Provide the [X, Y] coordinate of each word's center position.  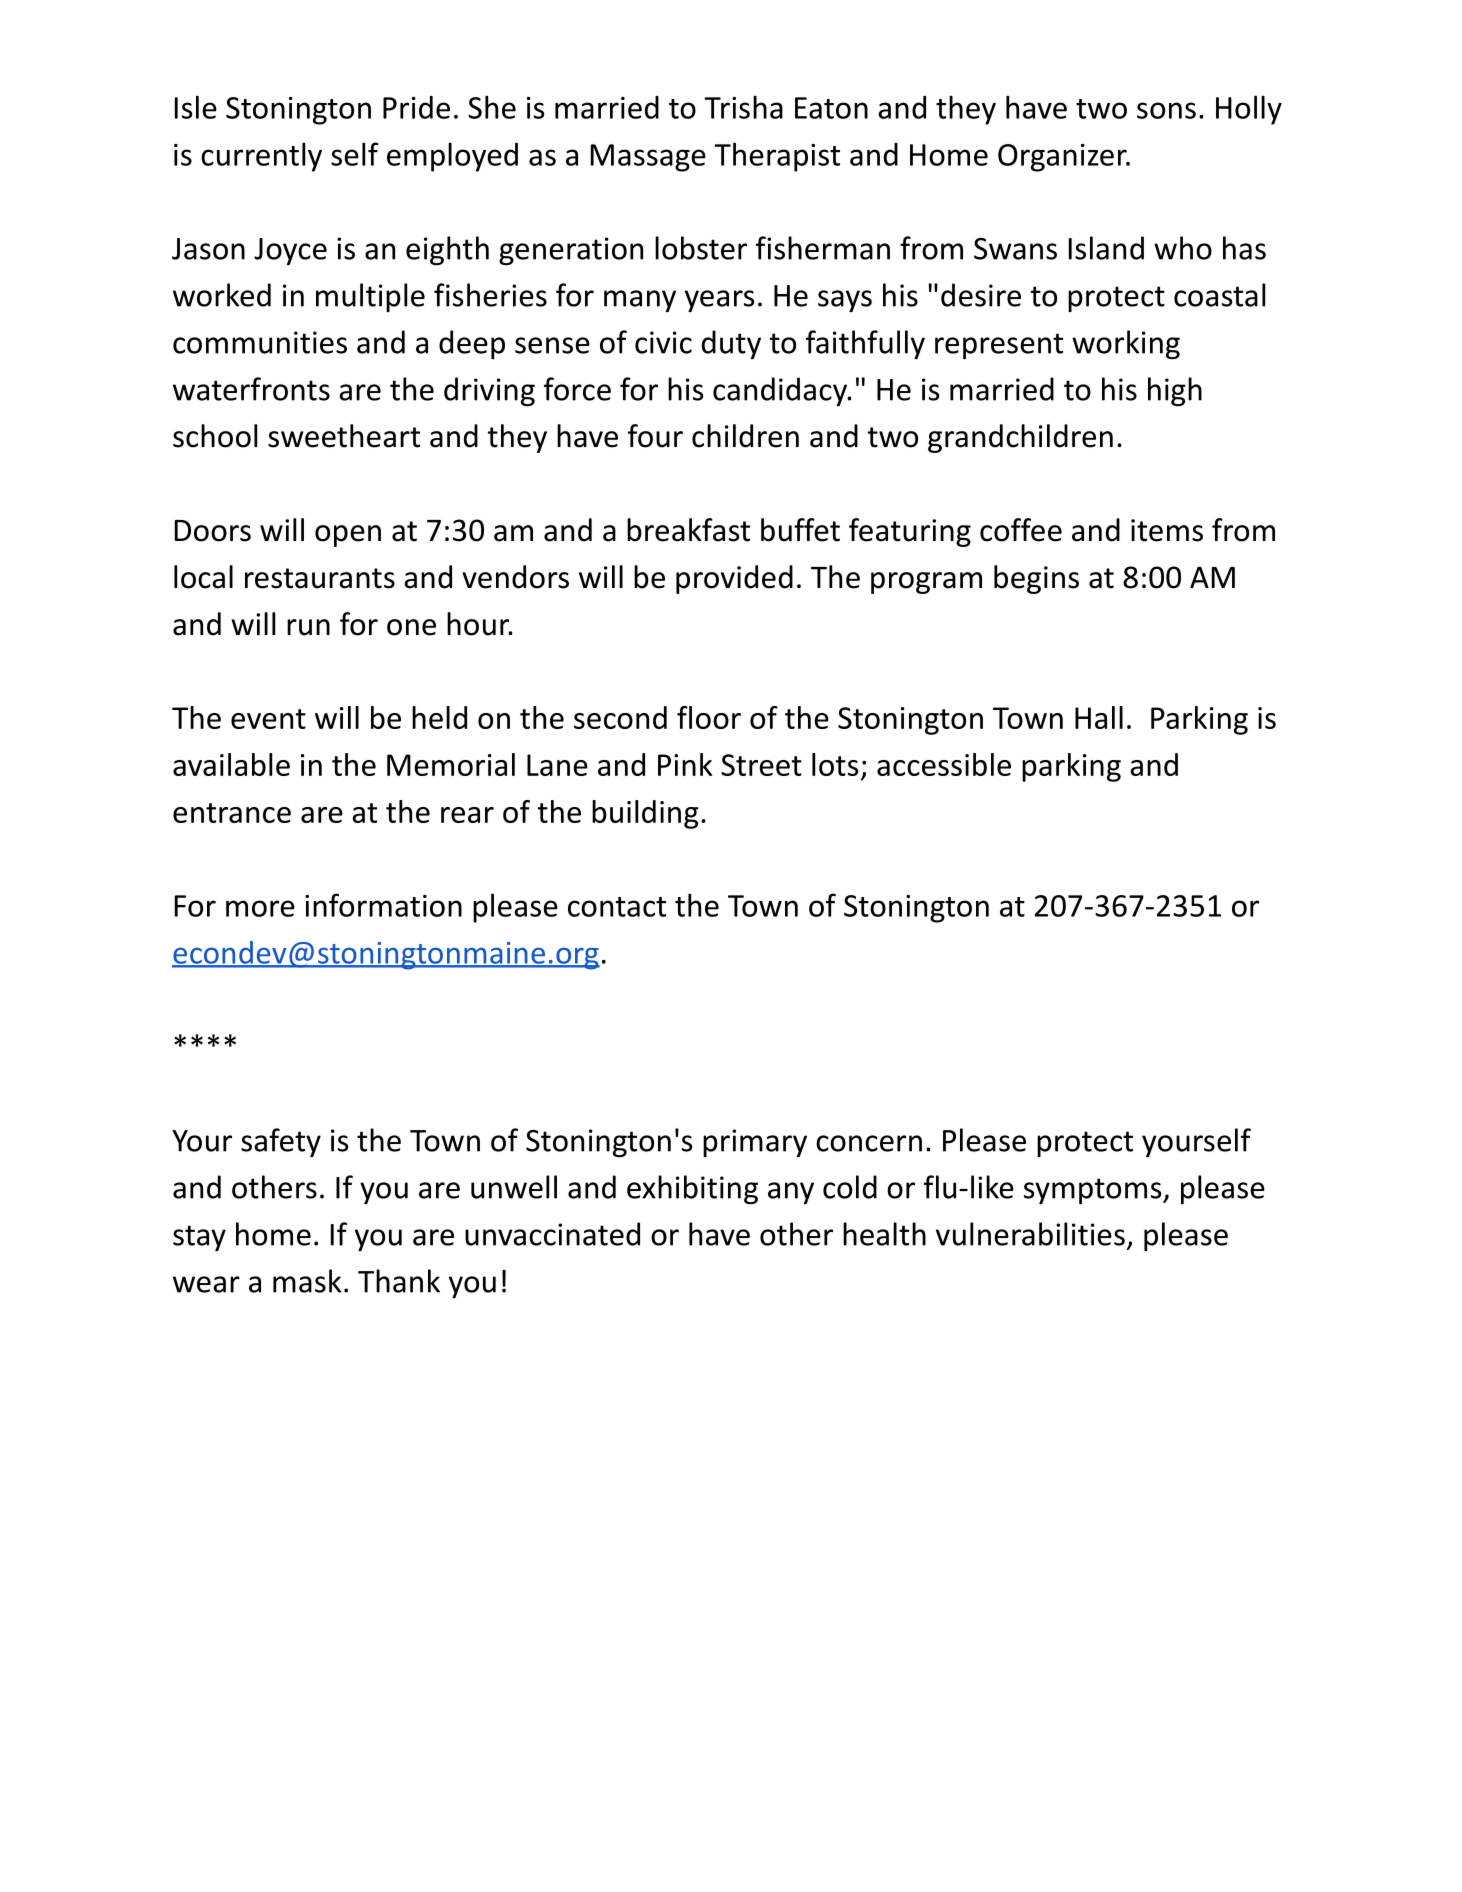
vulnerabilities [1030, 1234]
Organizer [1063, 158]
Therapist [777, 157]
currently [261, 157]
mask [307, 1281]
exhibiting [692, 1189]
